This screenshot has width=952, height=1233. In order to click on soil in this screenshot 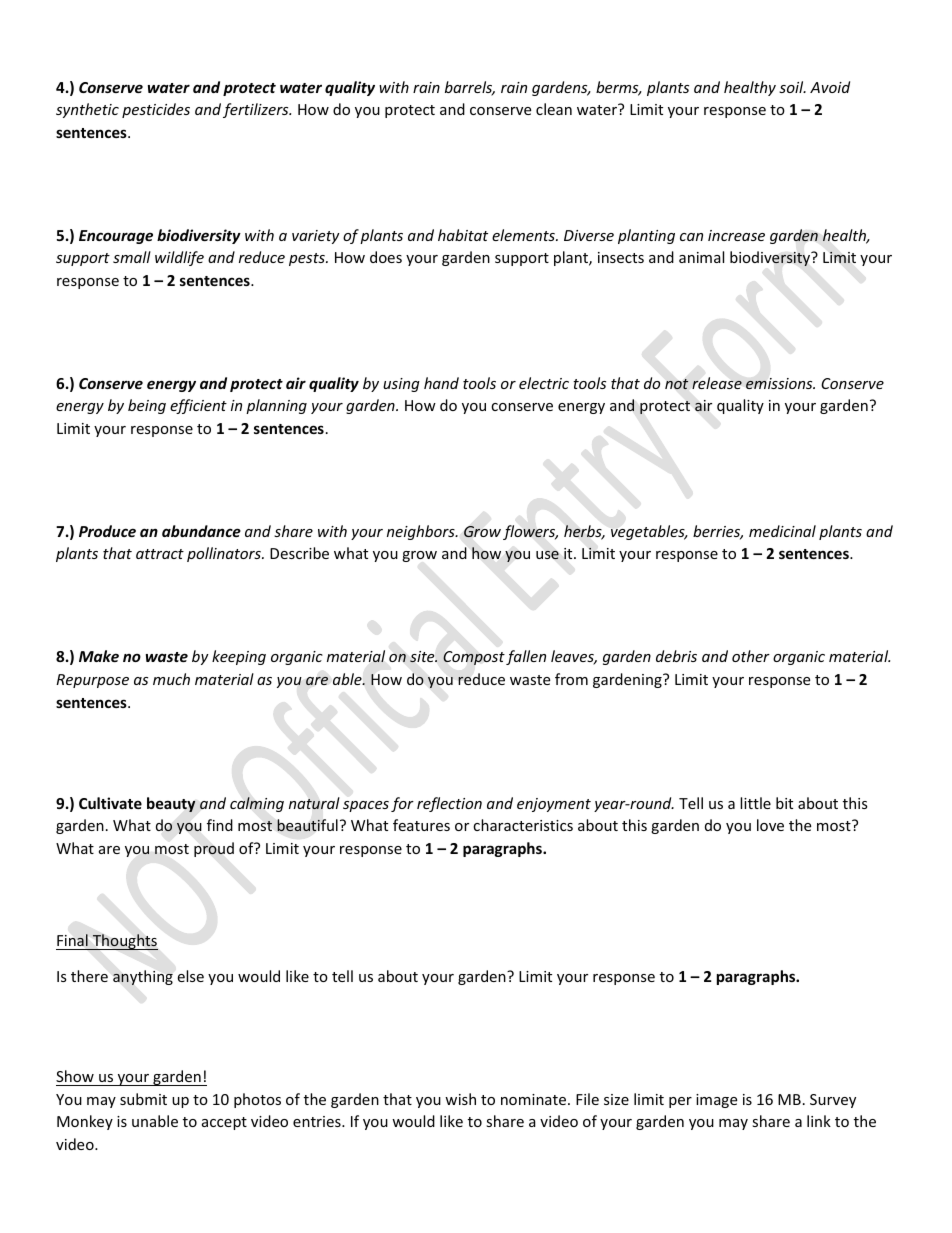, I will do `click(792, 87)`.
